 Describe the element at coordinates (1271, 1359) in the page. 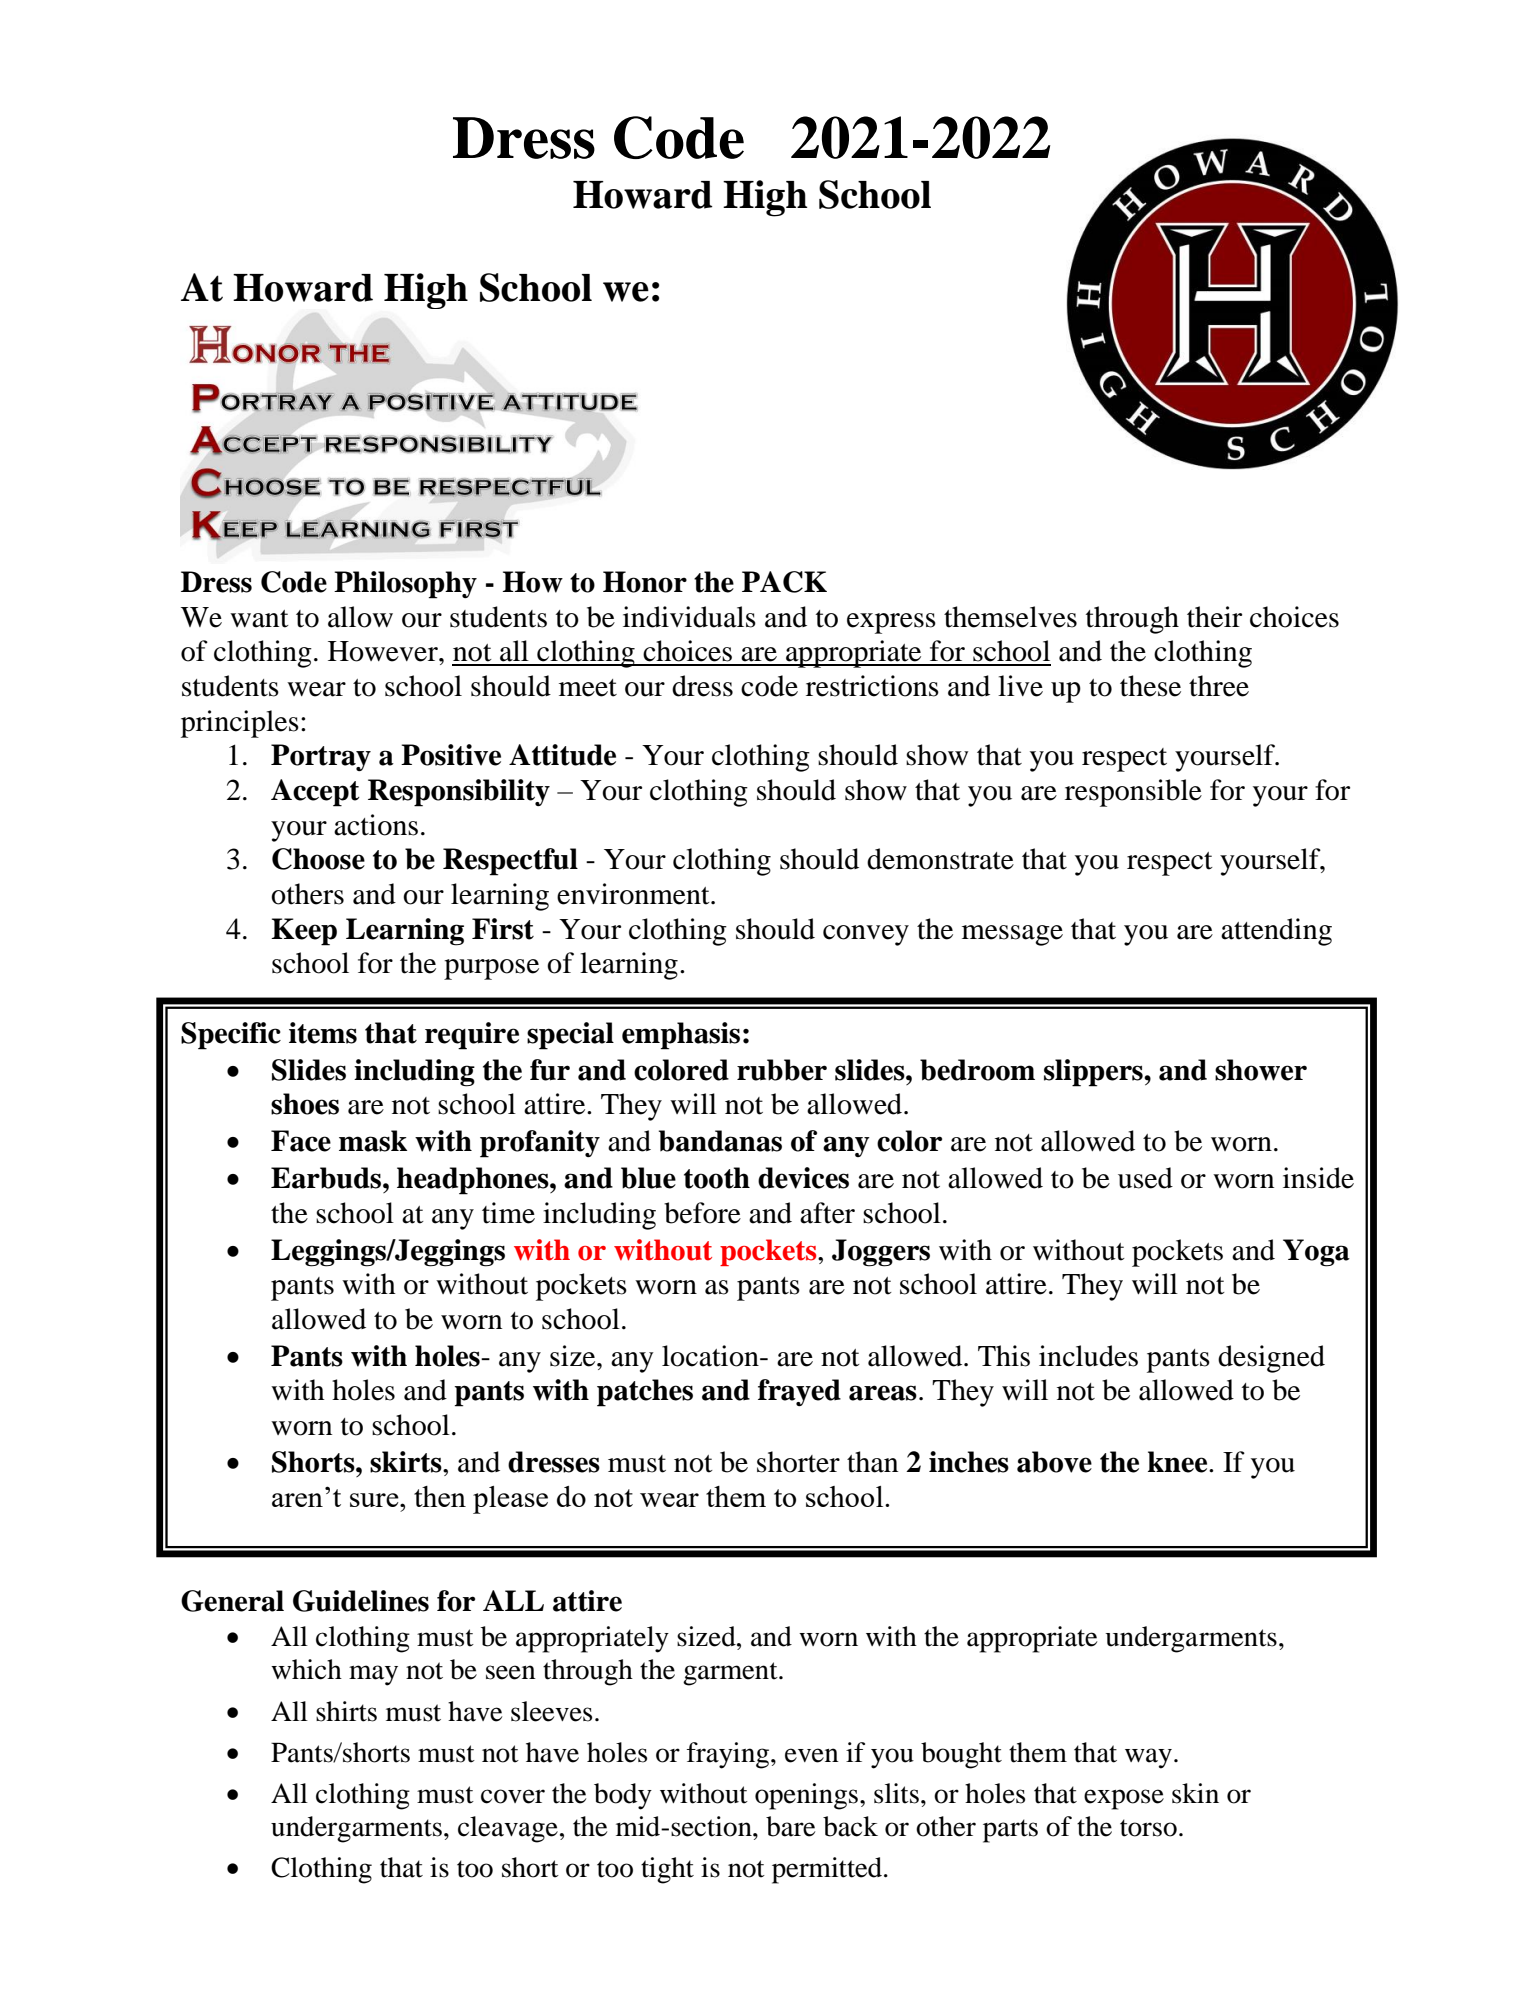

I see `designed` at that location.
